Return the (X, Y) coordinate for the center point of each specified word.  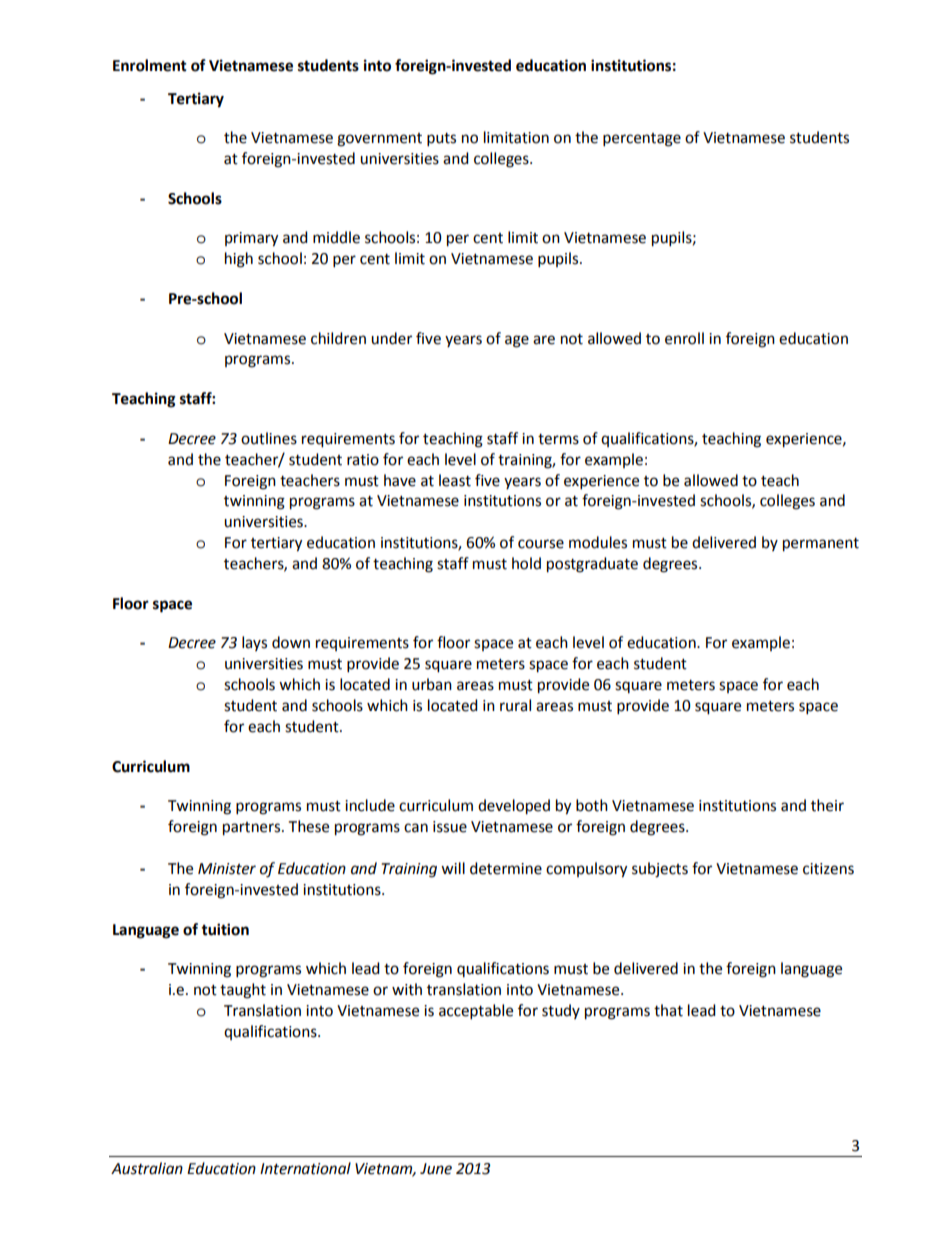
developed (514, 807)
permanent (821, 545)
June (436, 1169)
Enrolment (150, 65)
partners (253, 829)
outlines (269, 438)
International (305, 1168)
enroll (684, 338)
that (668, 1010)
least (455, 480)
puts (441, 140)
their (827, 805)
